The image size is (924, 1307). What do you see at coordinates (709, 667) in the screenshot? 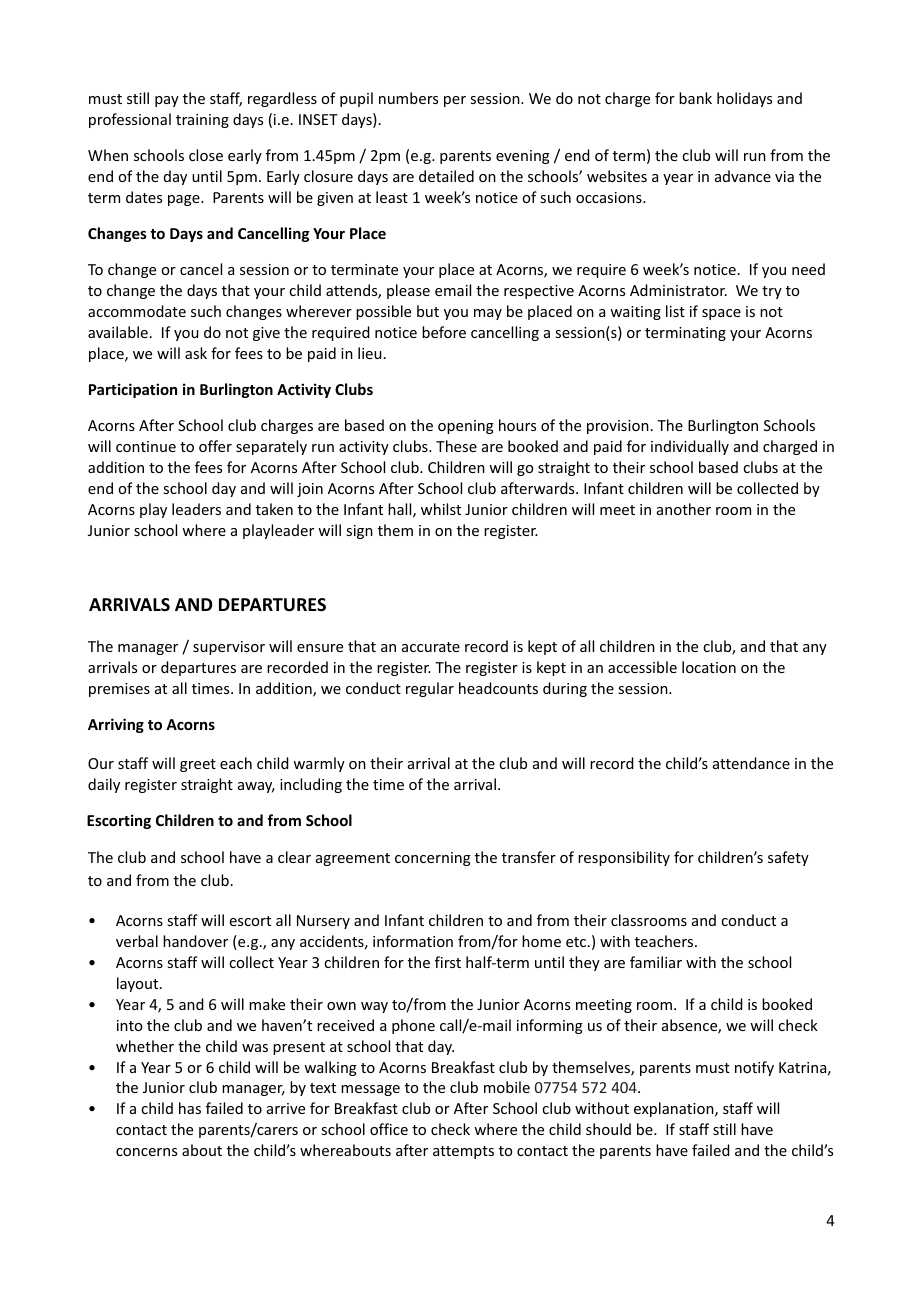
I see `location` at bounding box center [709, 667].
